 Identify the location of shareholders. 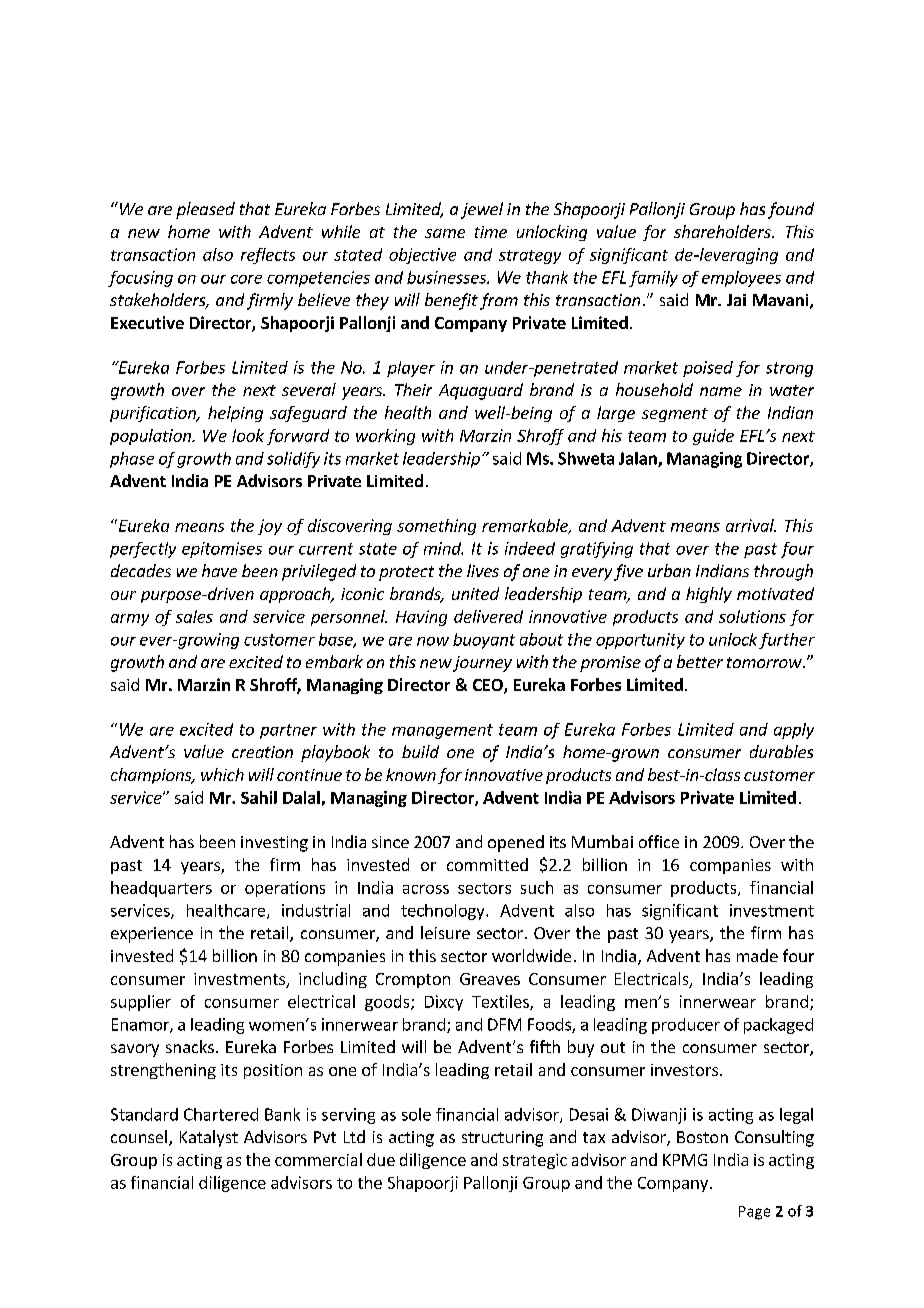
(723, 231).
